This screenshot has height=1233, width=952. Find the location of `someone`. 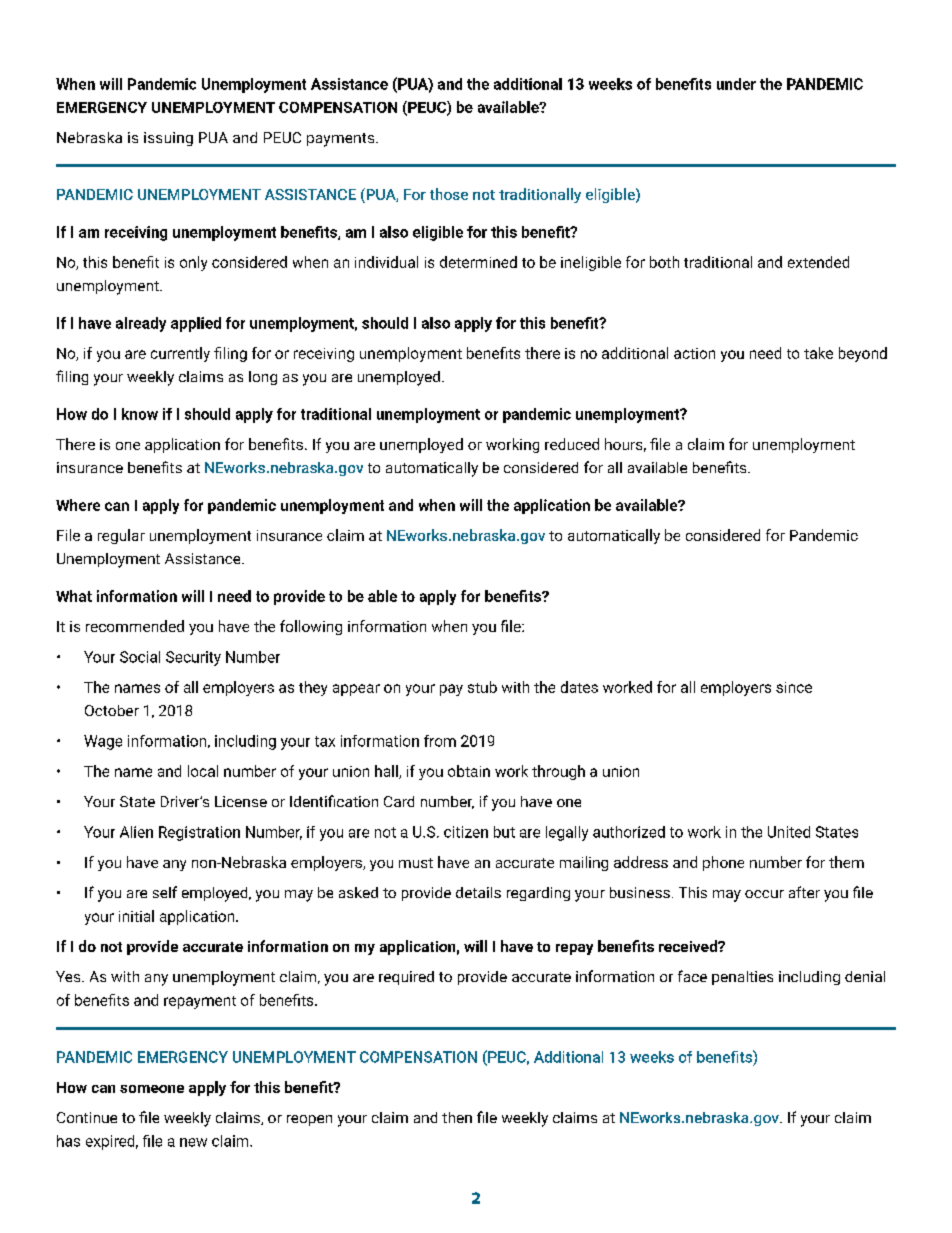

someone is located at coordinates (152, 1089).
